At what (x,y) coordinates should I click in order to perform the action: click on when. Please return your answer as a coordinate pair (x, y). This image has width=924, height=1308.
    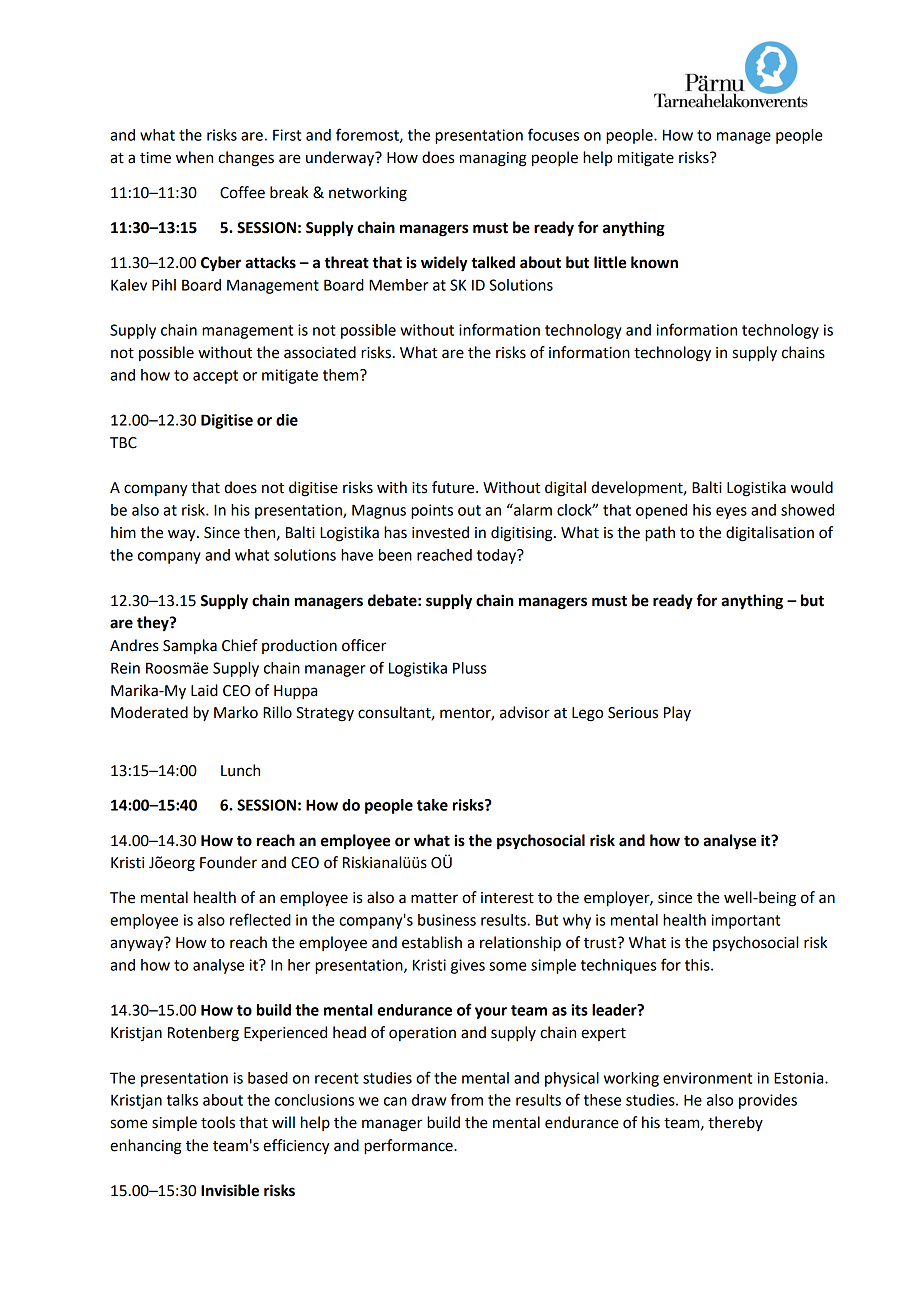
    Looking at the image, I should click on (194, 157).
